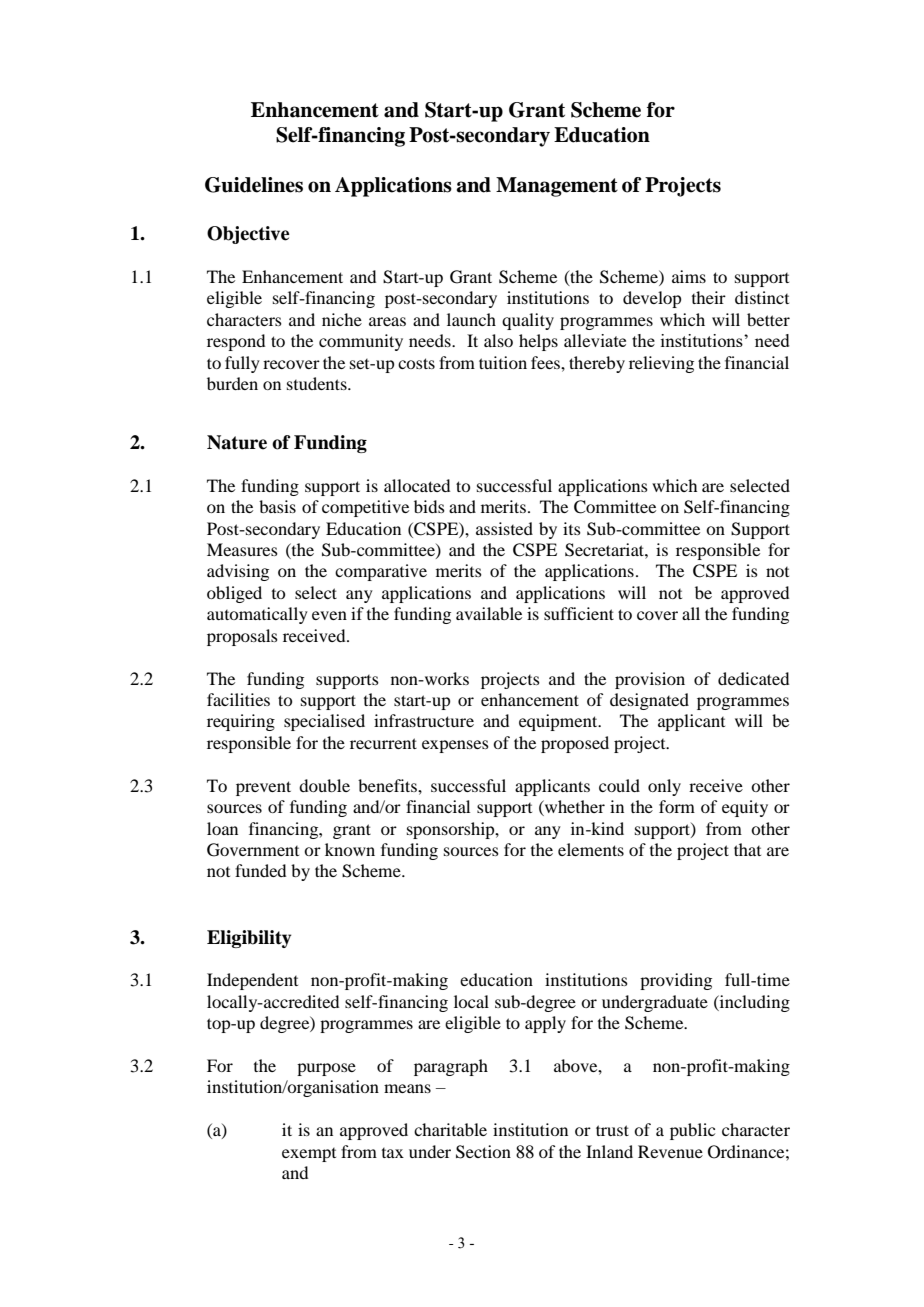  I want to click on basis, so click(277, 506).
